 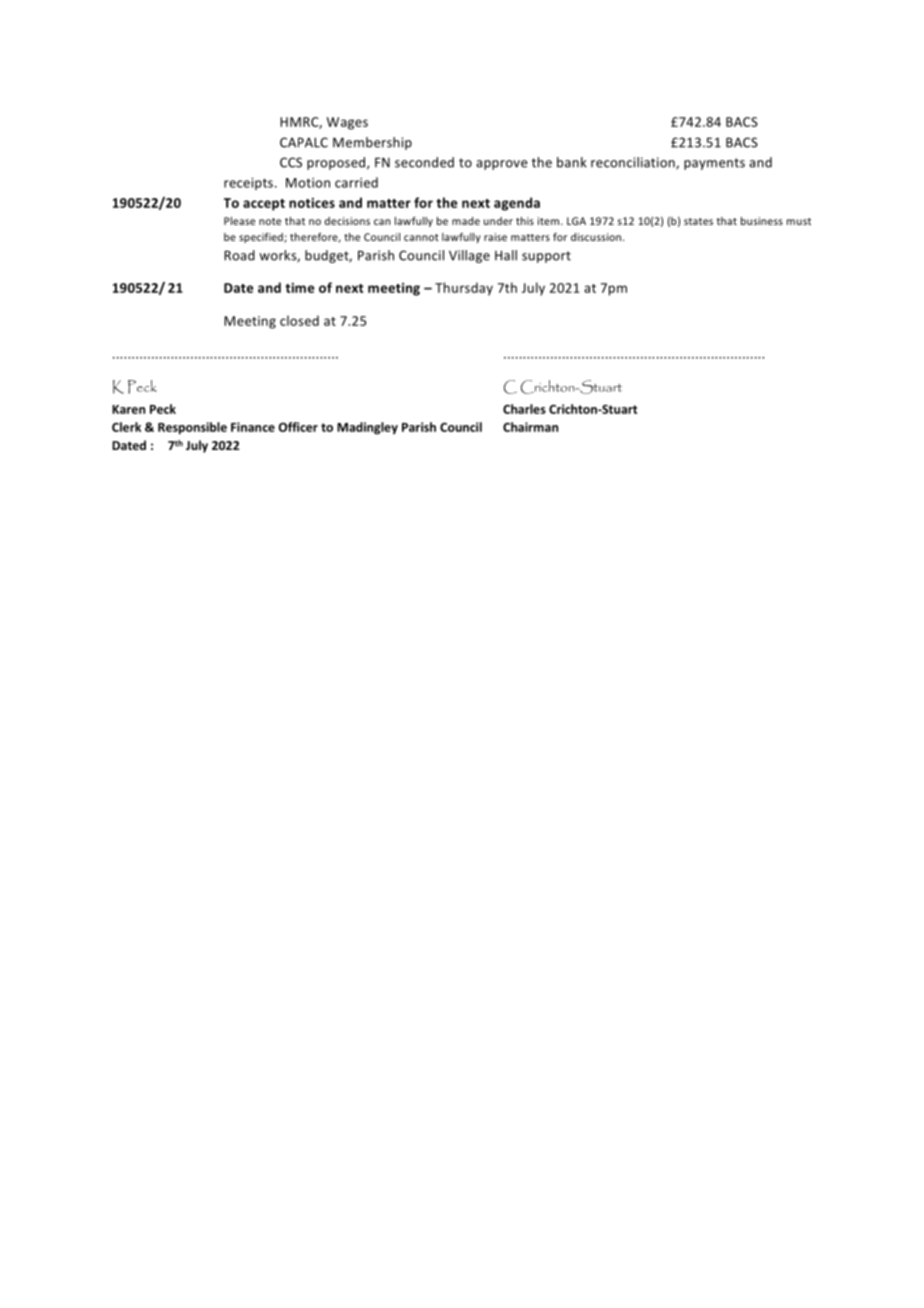 What do you see at coordinates (714, 164) in the screenshot?
I see `payments` at bounding box center [714, 164].
